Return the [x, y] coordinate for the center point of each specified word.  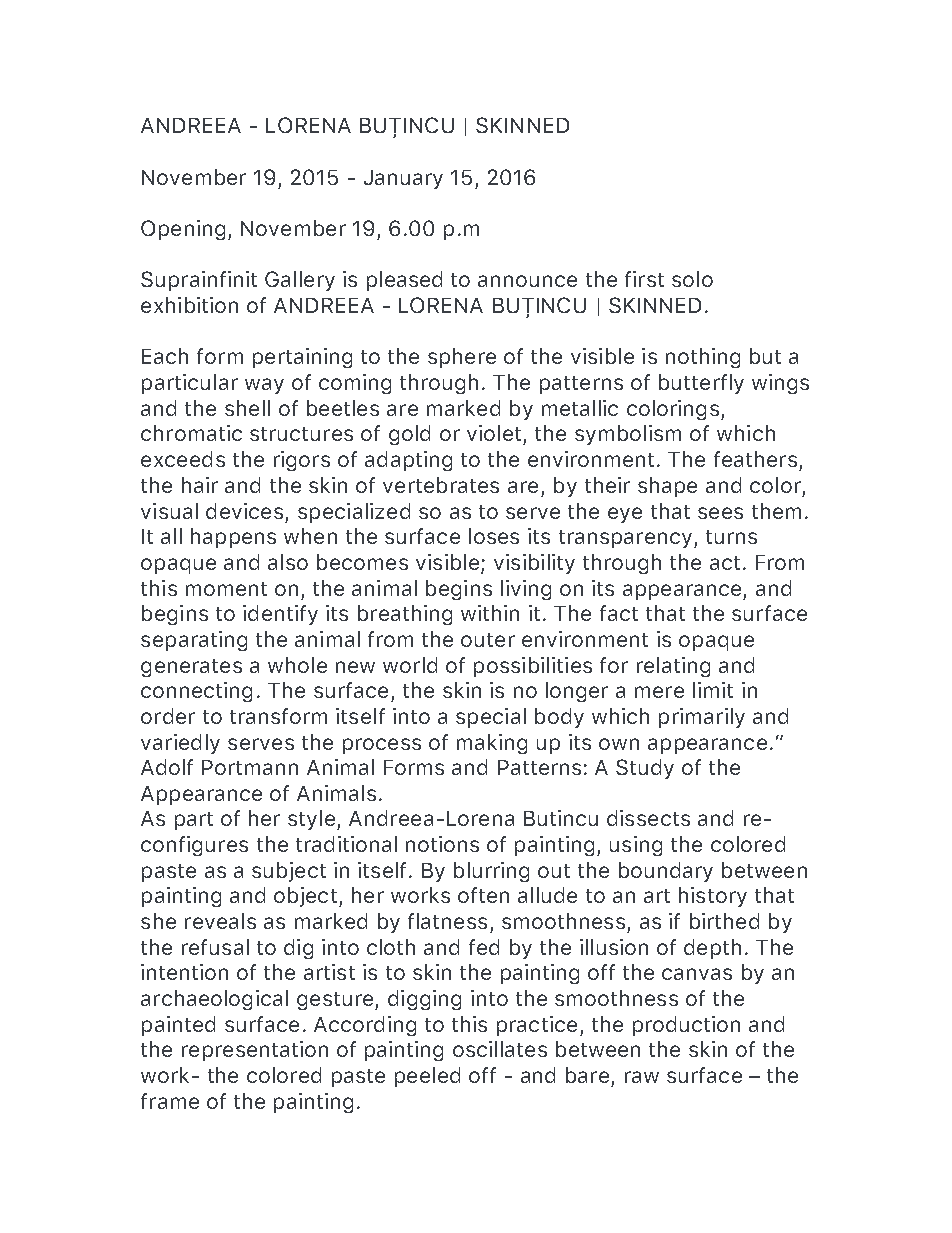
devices [244, 511]
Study [645, 769]
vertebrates [441, 485]
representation [255, 1051]
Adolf [167, 767]
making [492, 744]
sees [720, 513]
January [403, 179]
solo [692, 279]
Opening [183, 230]
